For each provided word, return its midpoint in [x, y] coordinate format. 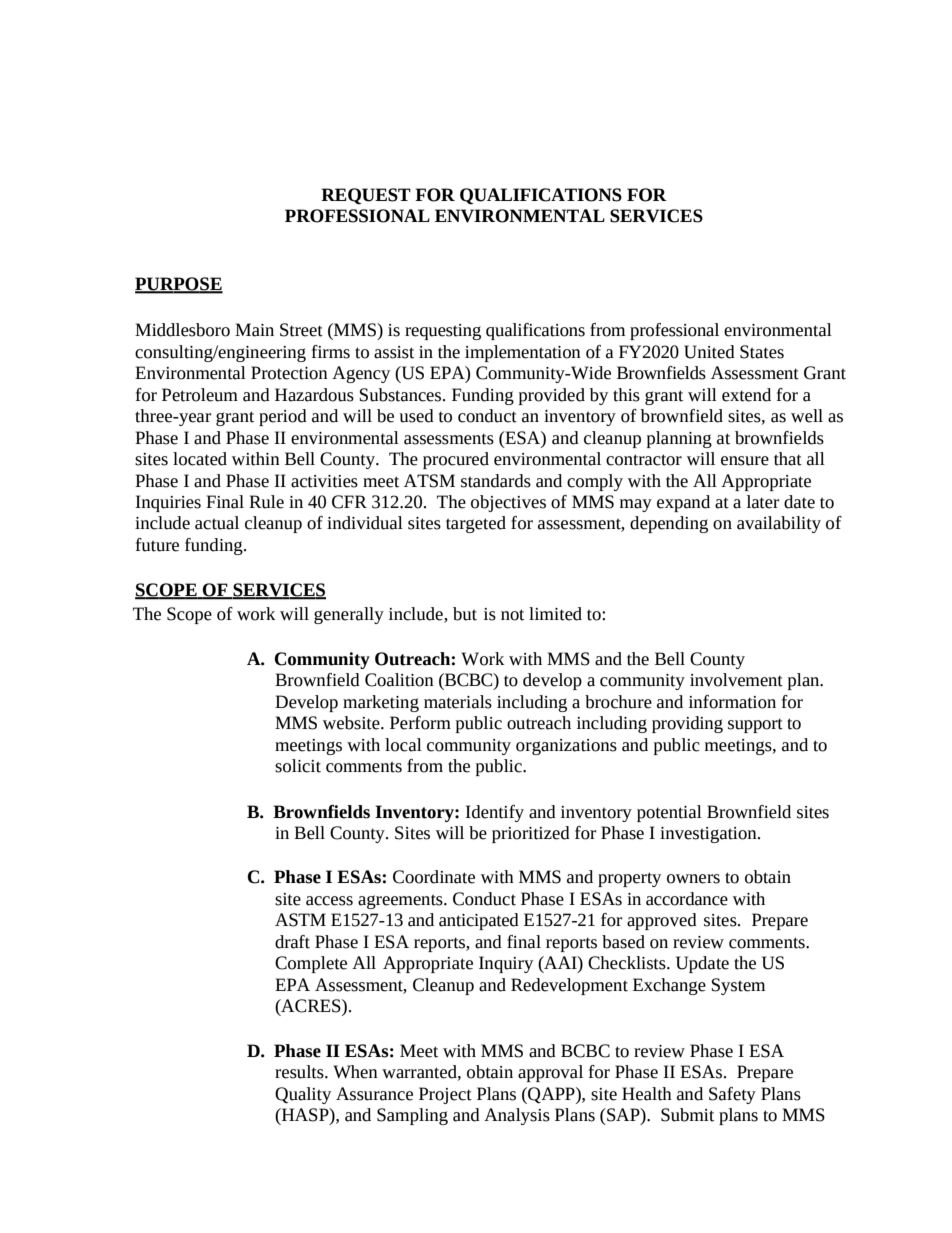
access [329, 901]
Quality [303, 1095]
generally [349, 615]
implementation [523, 353]
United [709, 352]
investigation [709, 835]
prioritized [531, 834]
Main [254, 330]
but [465, 614]
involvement [736, 680]
